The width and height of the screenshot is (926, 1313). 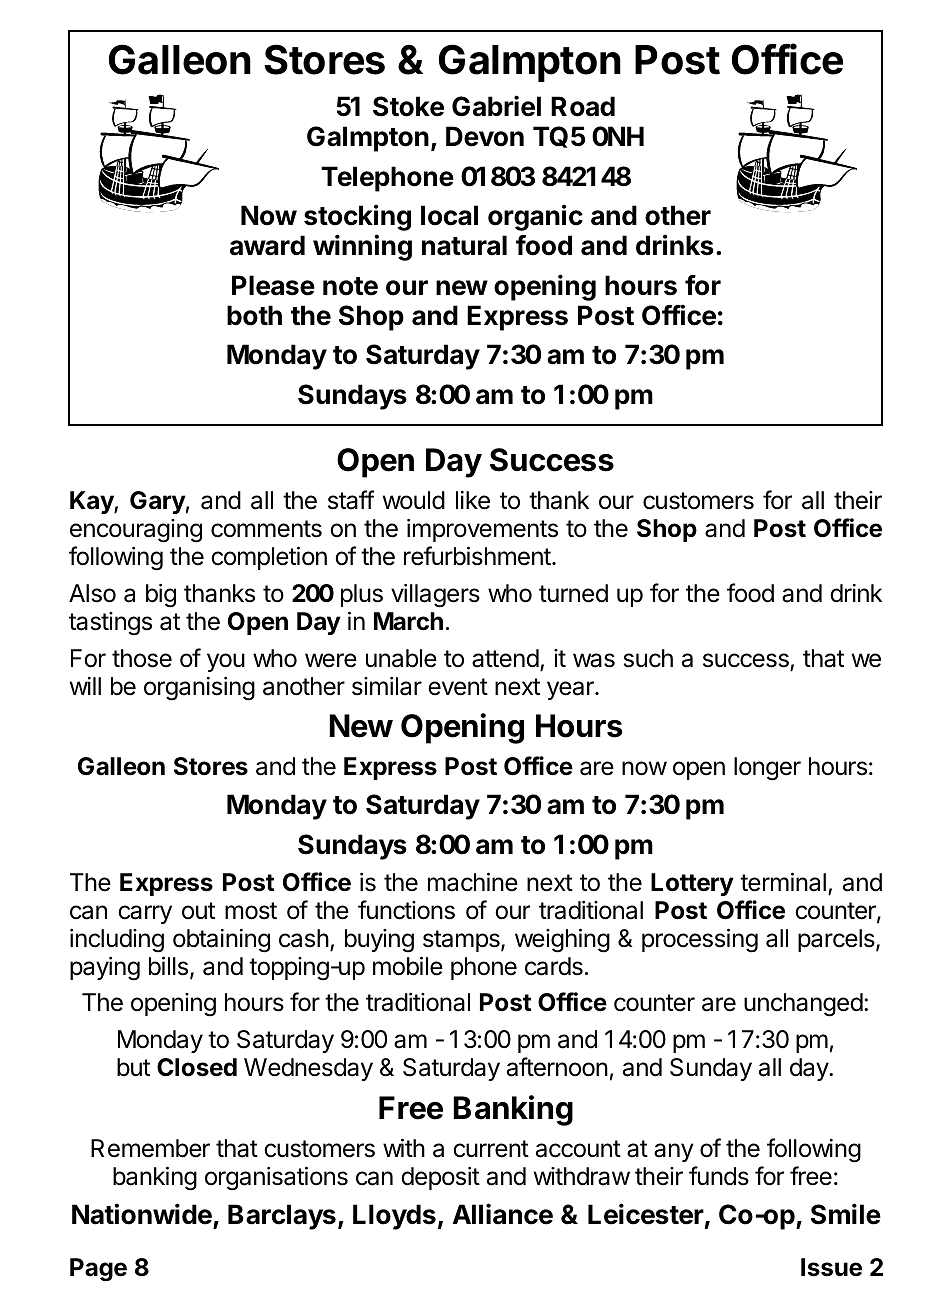 I want to click on refurbishment, so click(x=477, y=556).
